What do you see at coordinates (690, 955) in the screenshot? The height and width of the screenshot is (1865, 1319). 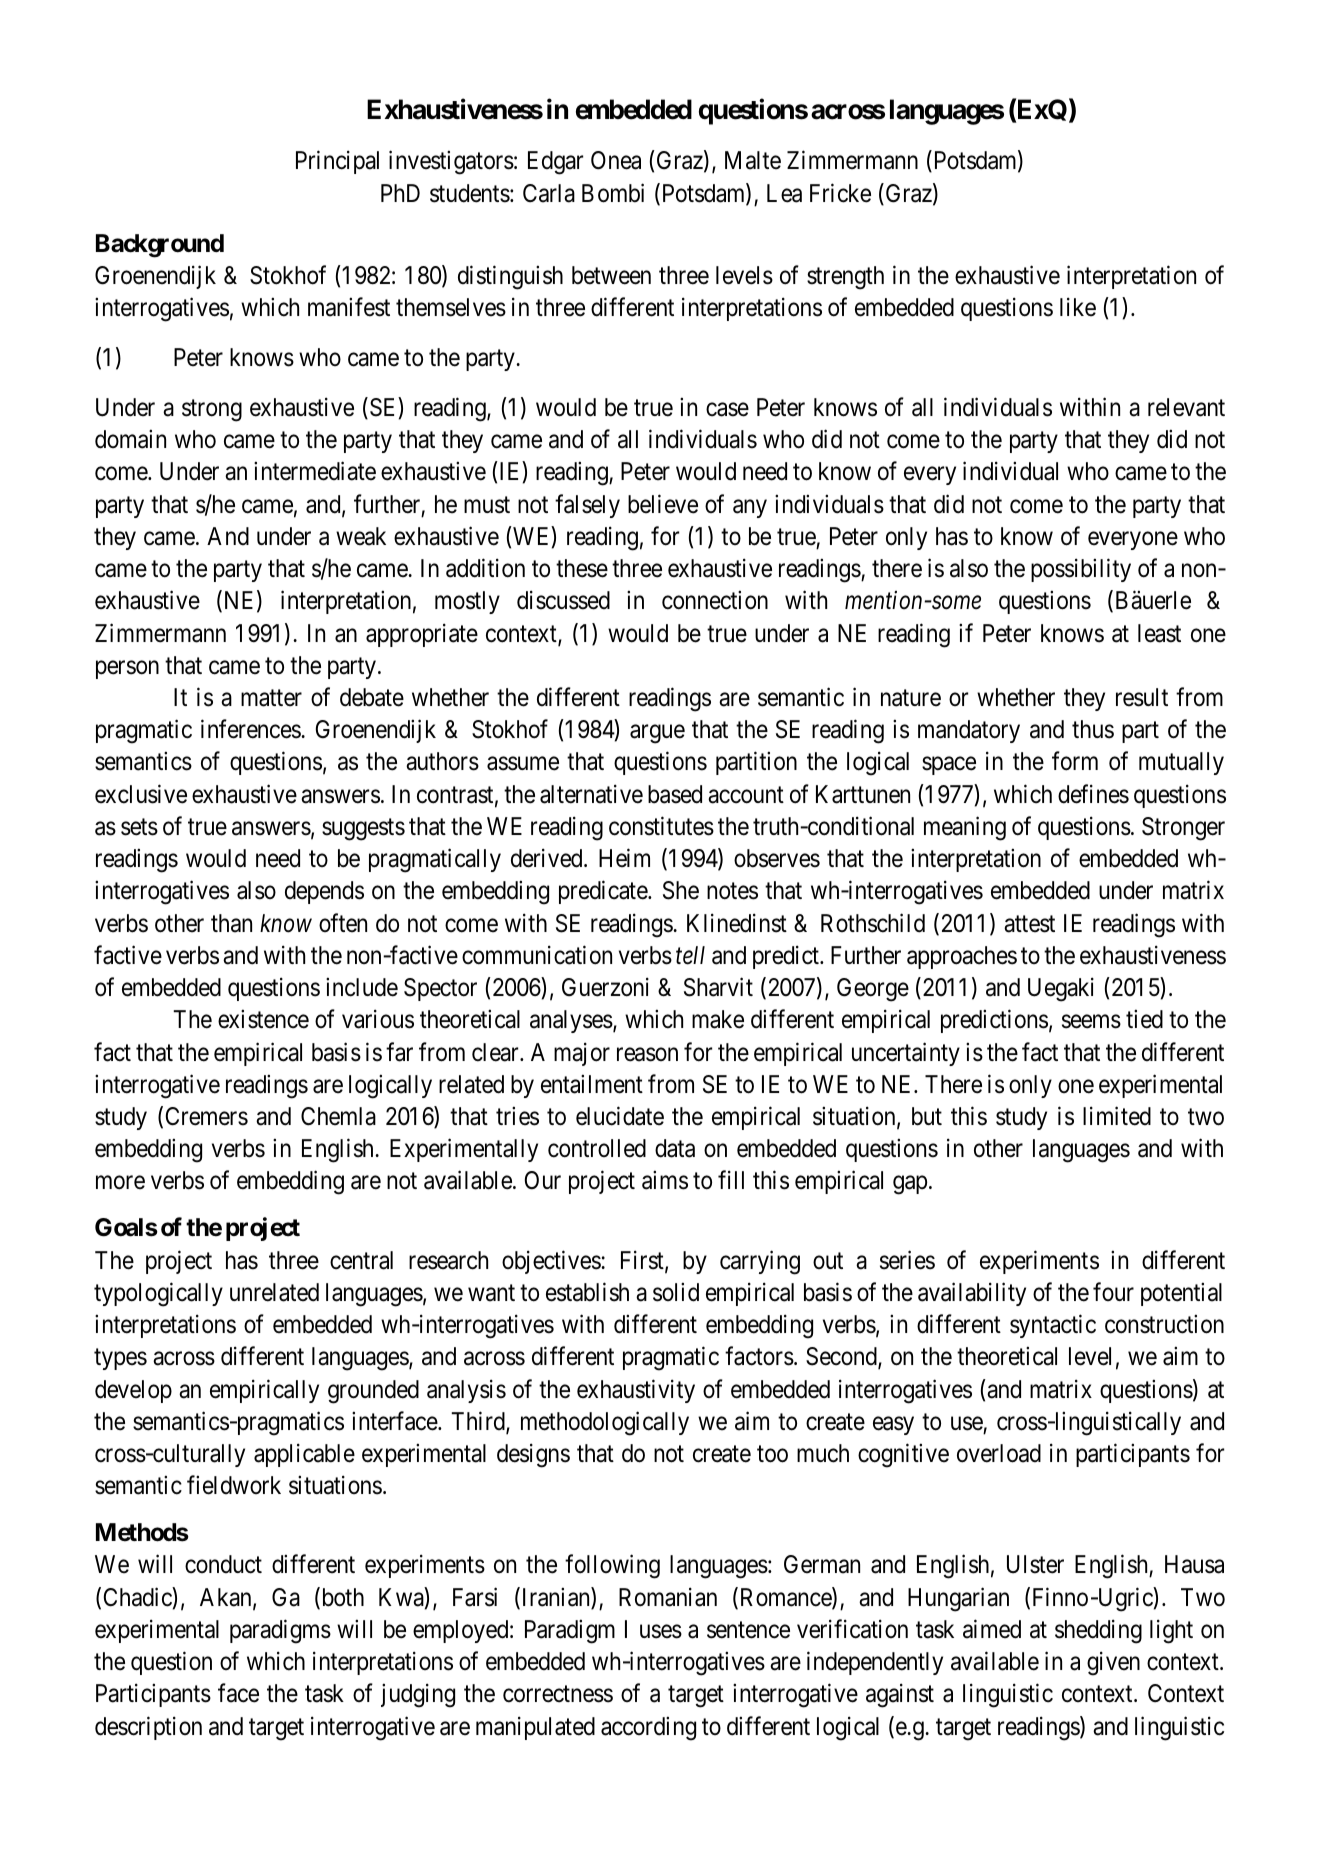 I see `tell` at bounding box center [690, 955].
